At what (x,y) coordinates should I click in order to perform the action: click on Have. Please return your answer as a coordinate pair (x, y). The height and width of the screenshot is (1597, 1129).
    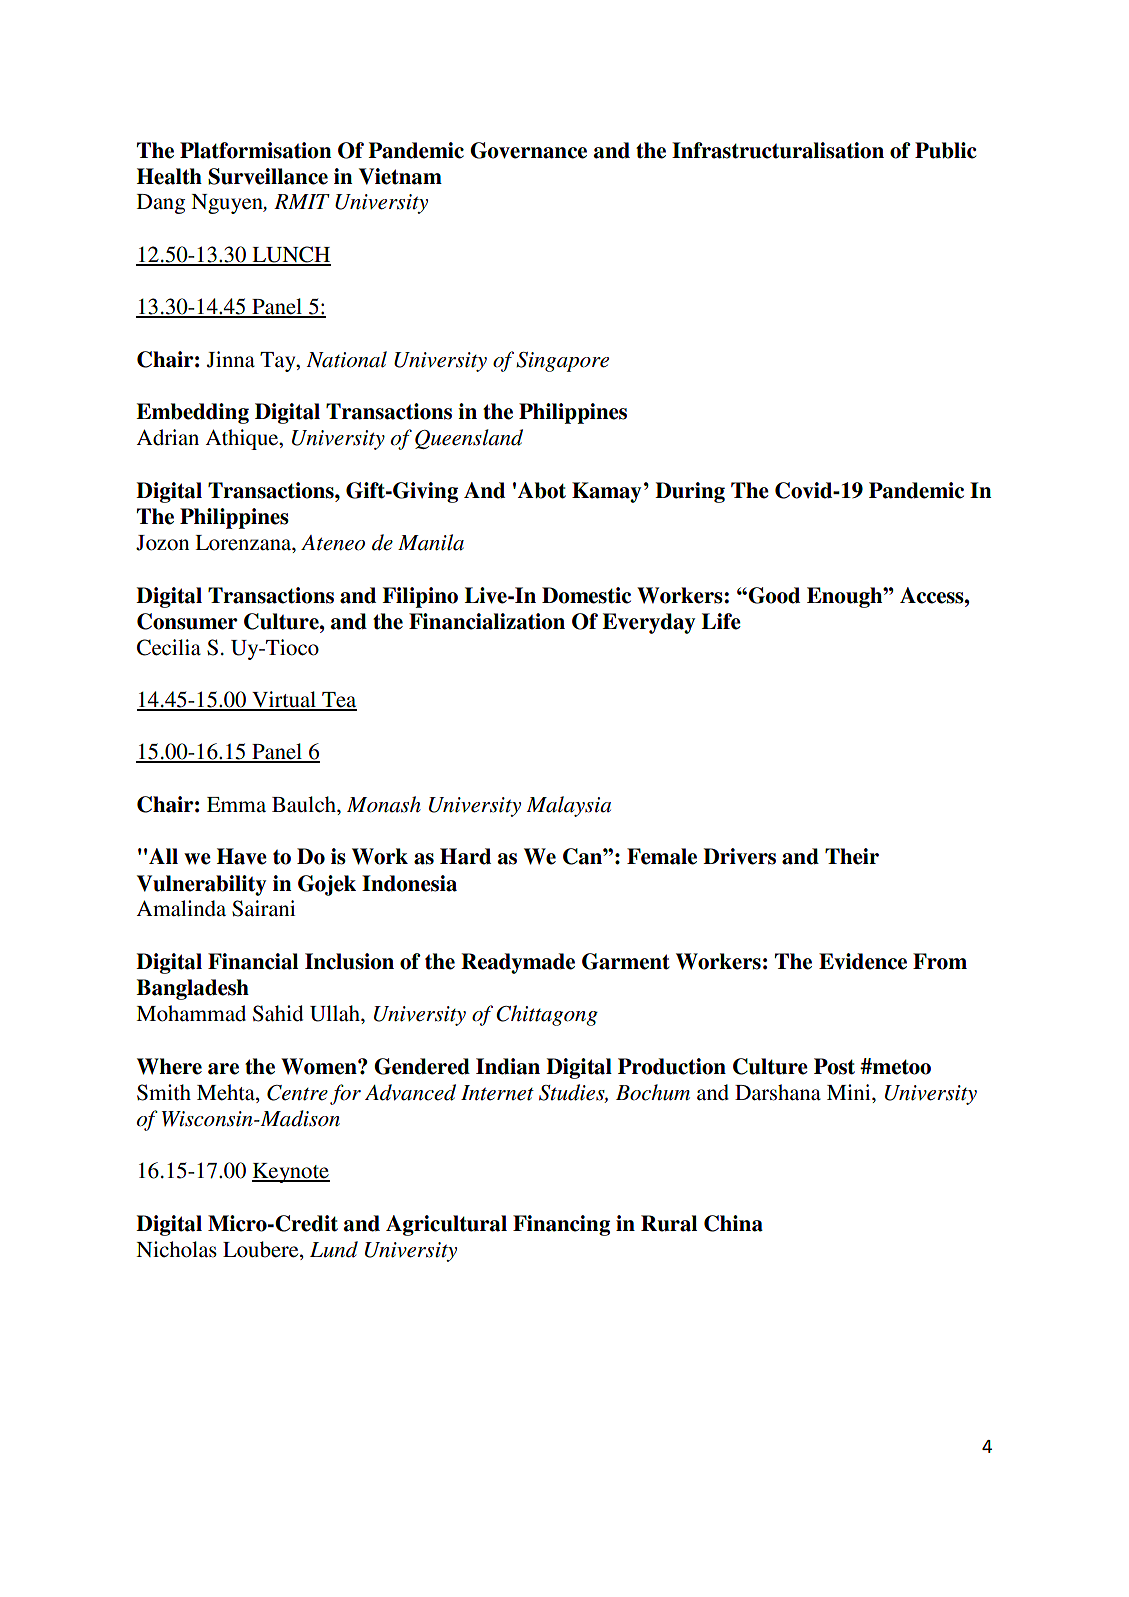
    Looking at the image, I should click on (242, 856).
